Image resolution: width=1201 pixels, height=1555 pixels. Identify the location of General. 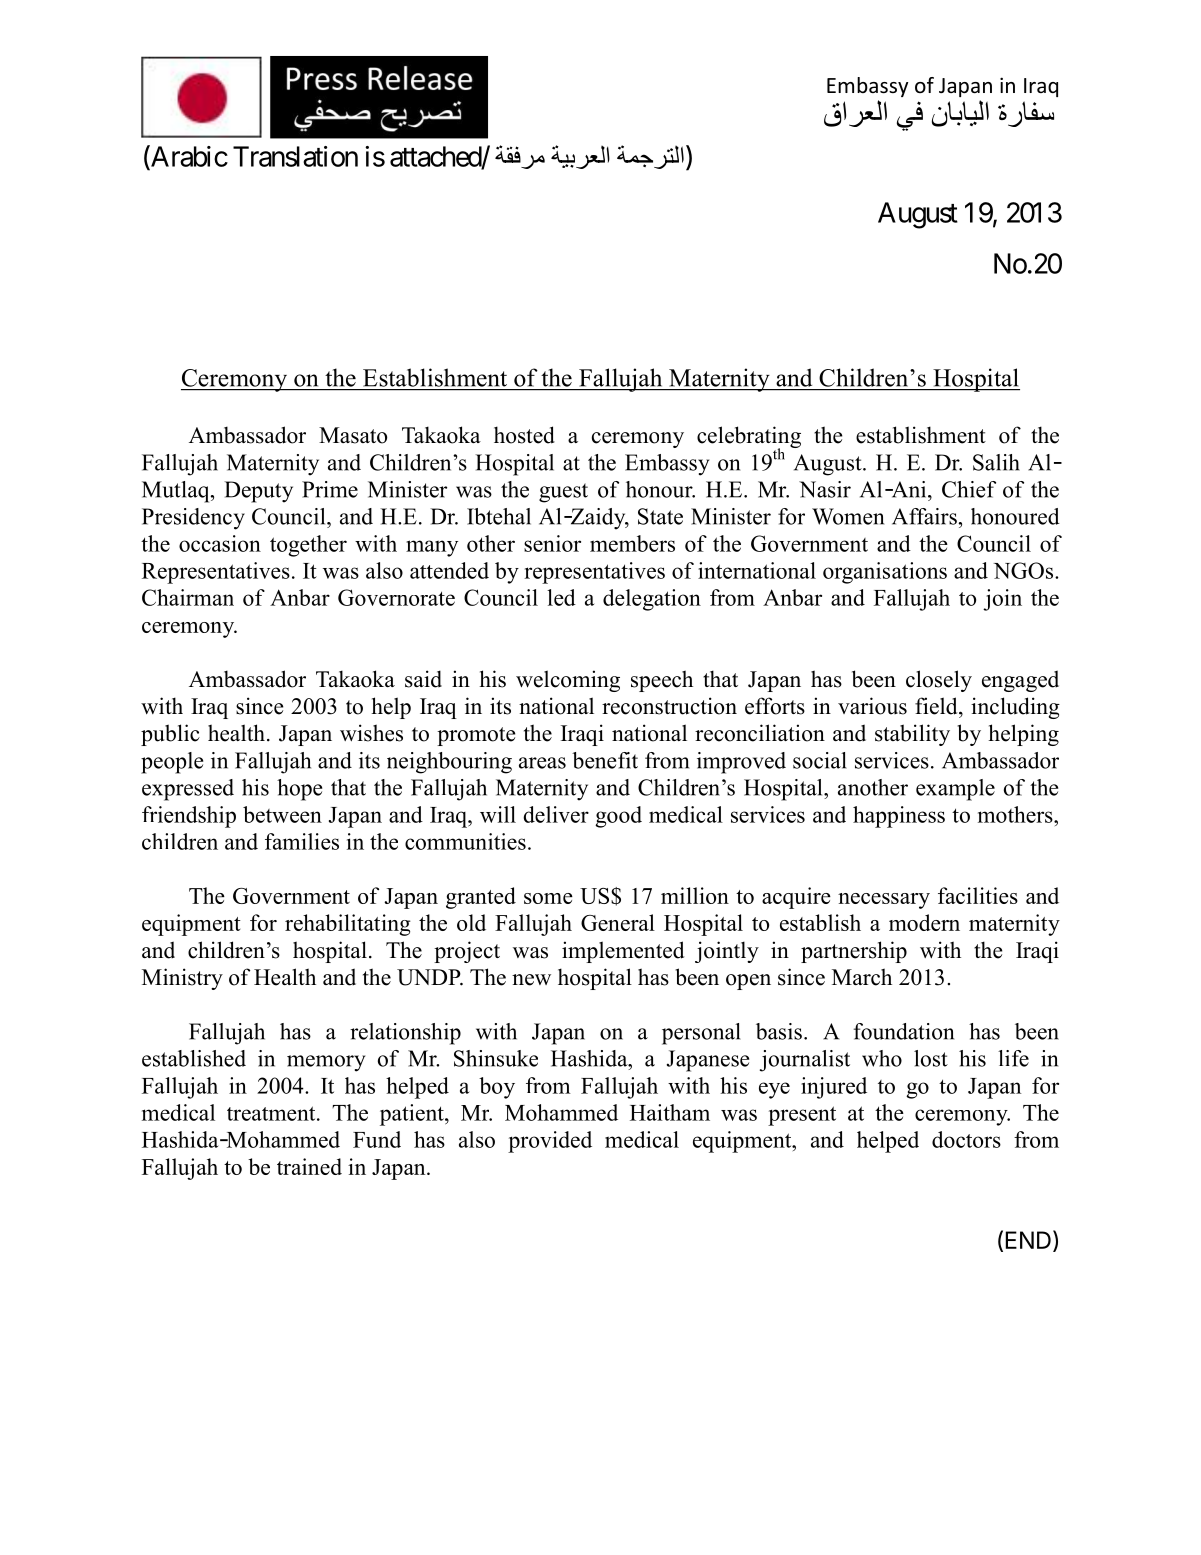
(618, 922).
